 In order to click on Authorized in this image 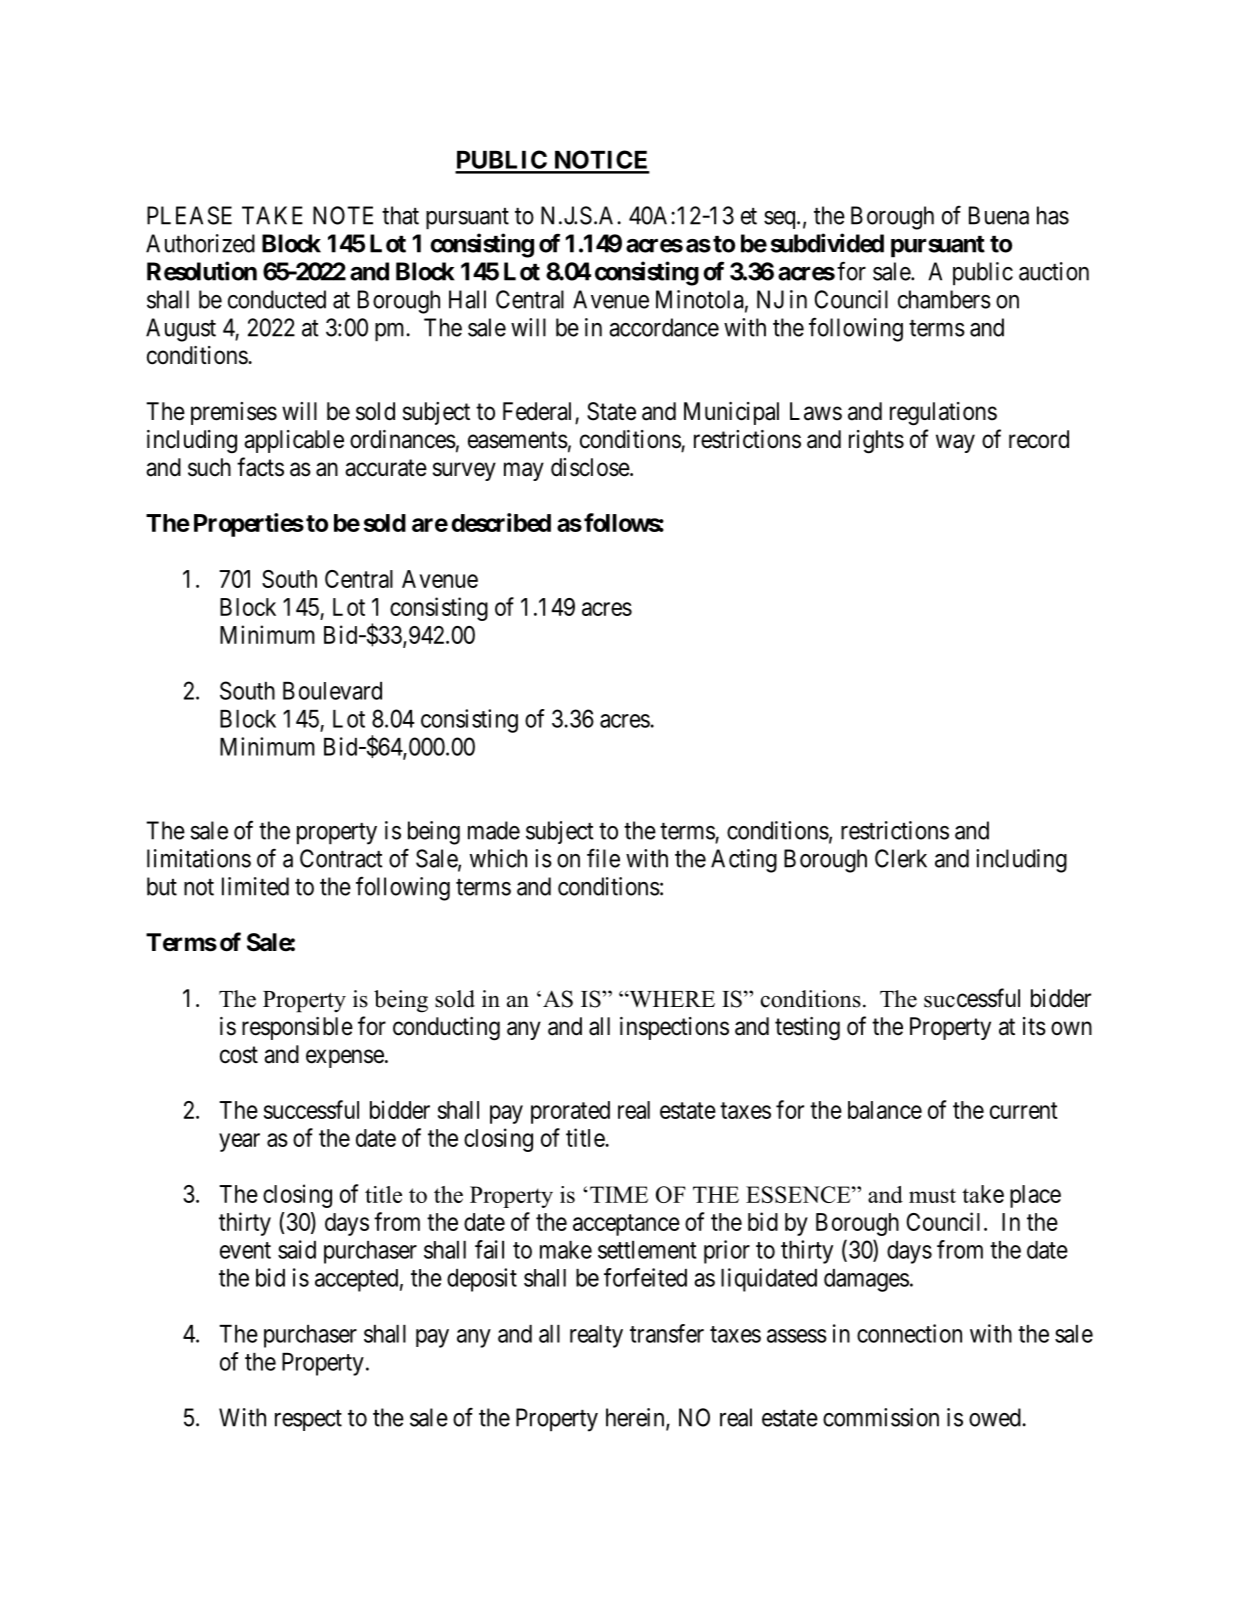, I will do `click(200, 243)`.
